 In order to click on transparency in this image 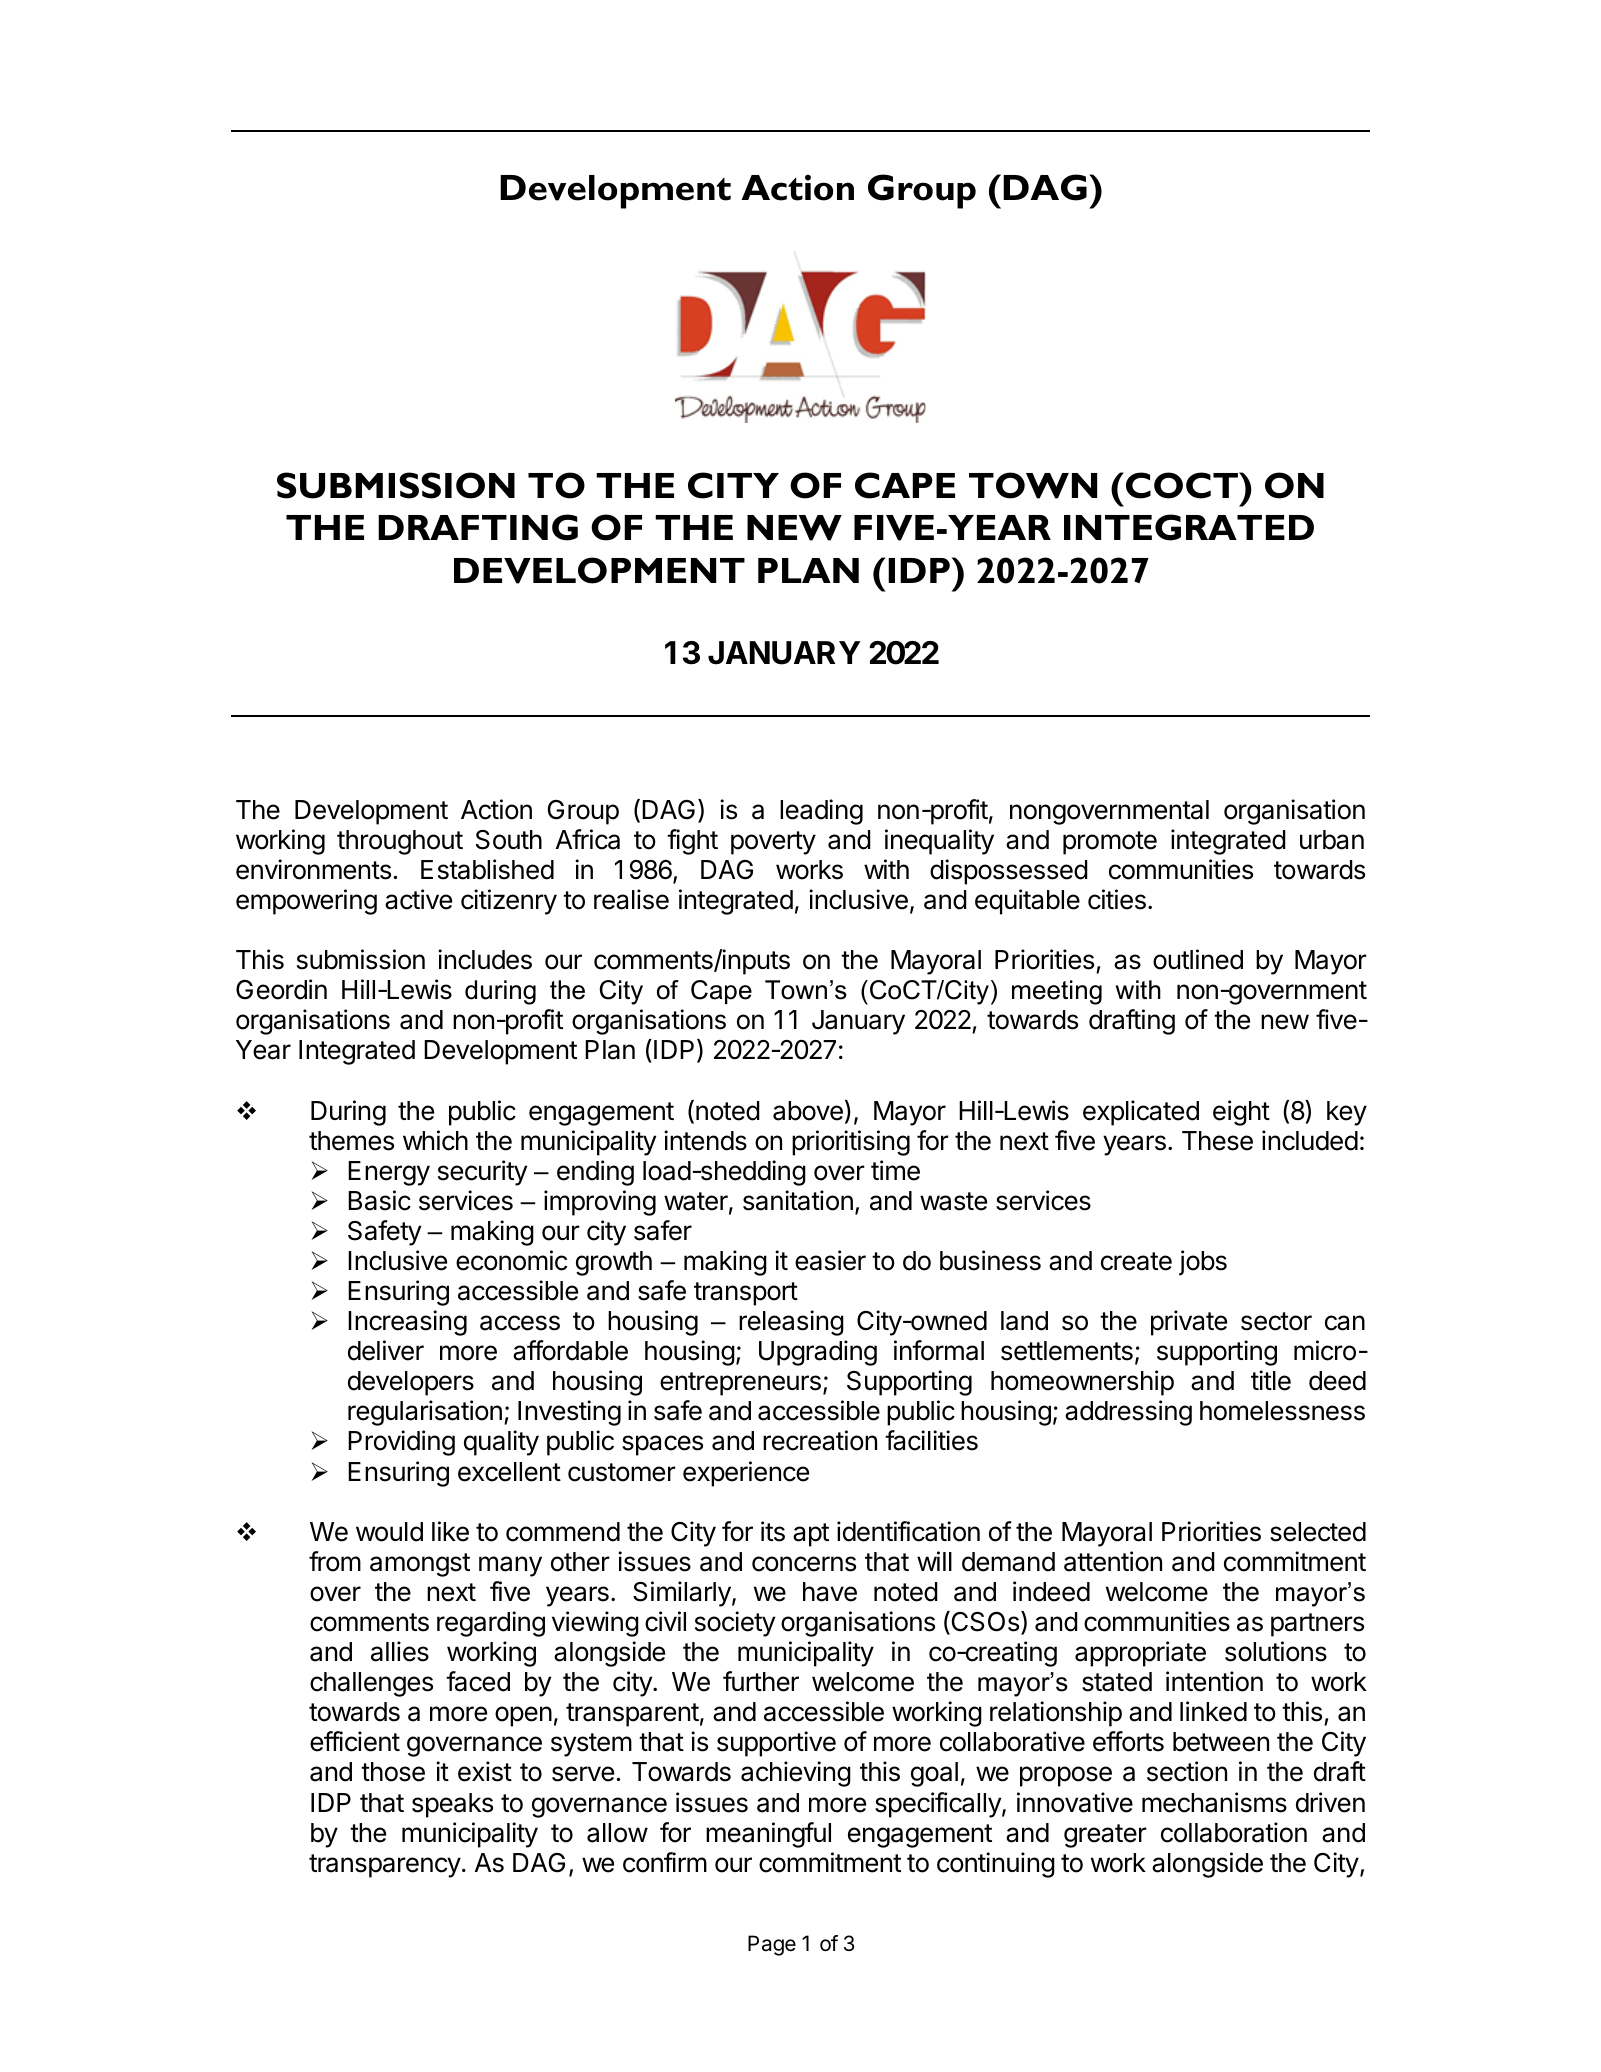, I will do `click(385, 1866)`.
